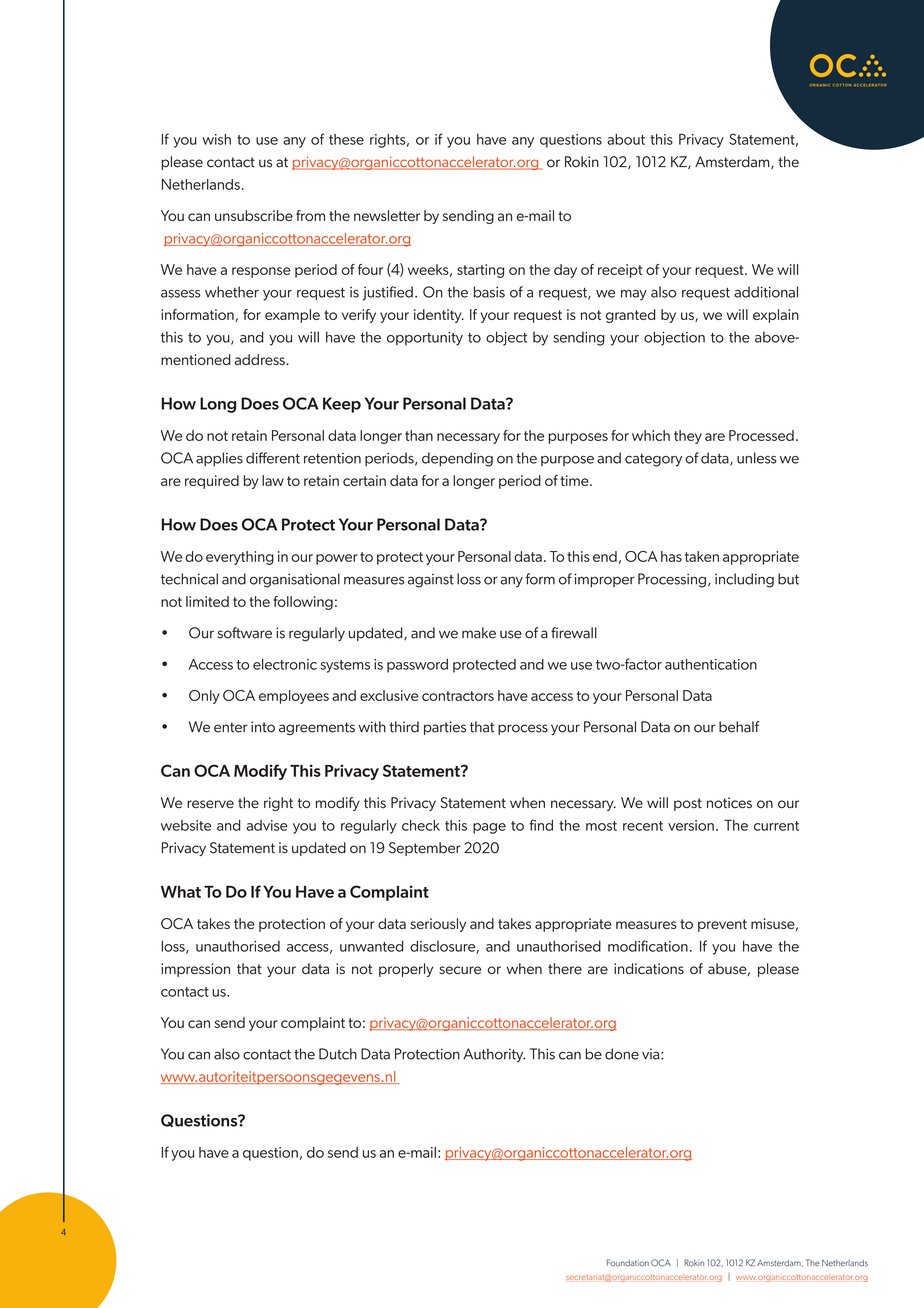  I want to click on contractors, so click(458, 696).
